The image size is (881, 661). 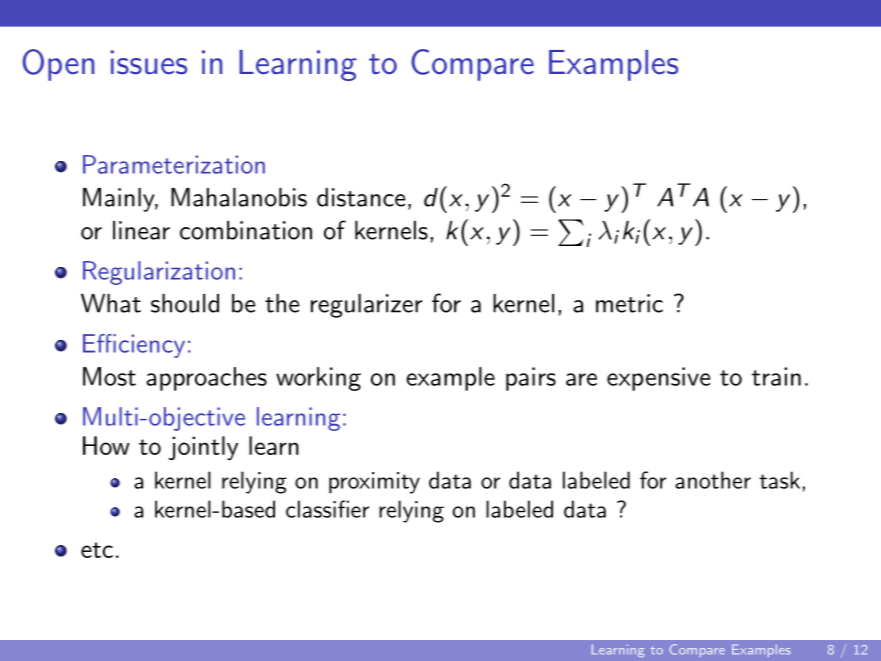 I want to click on Most, so click(x=109, y=376).
